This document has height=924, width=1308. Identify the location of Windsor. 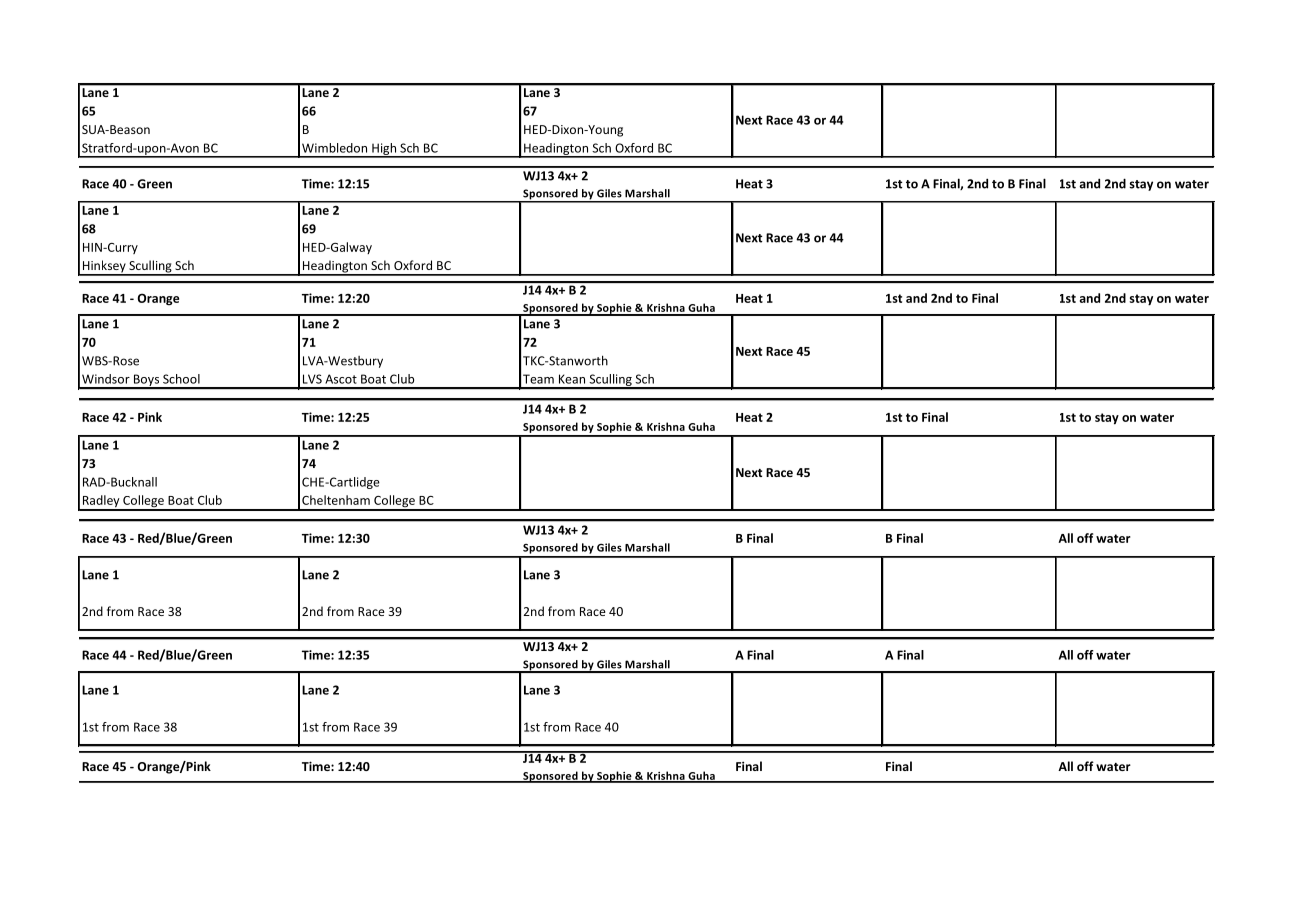
(106, 379).
